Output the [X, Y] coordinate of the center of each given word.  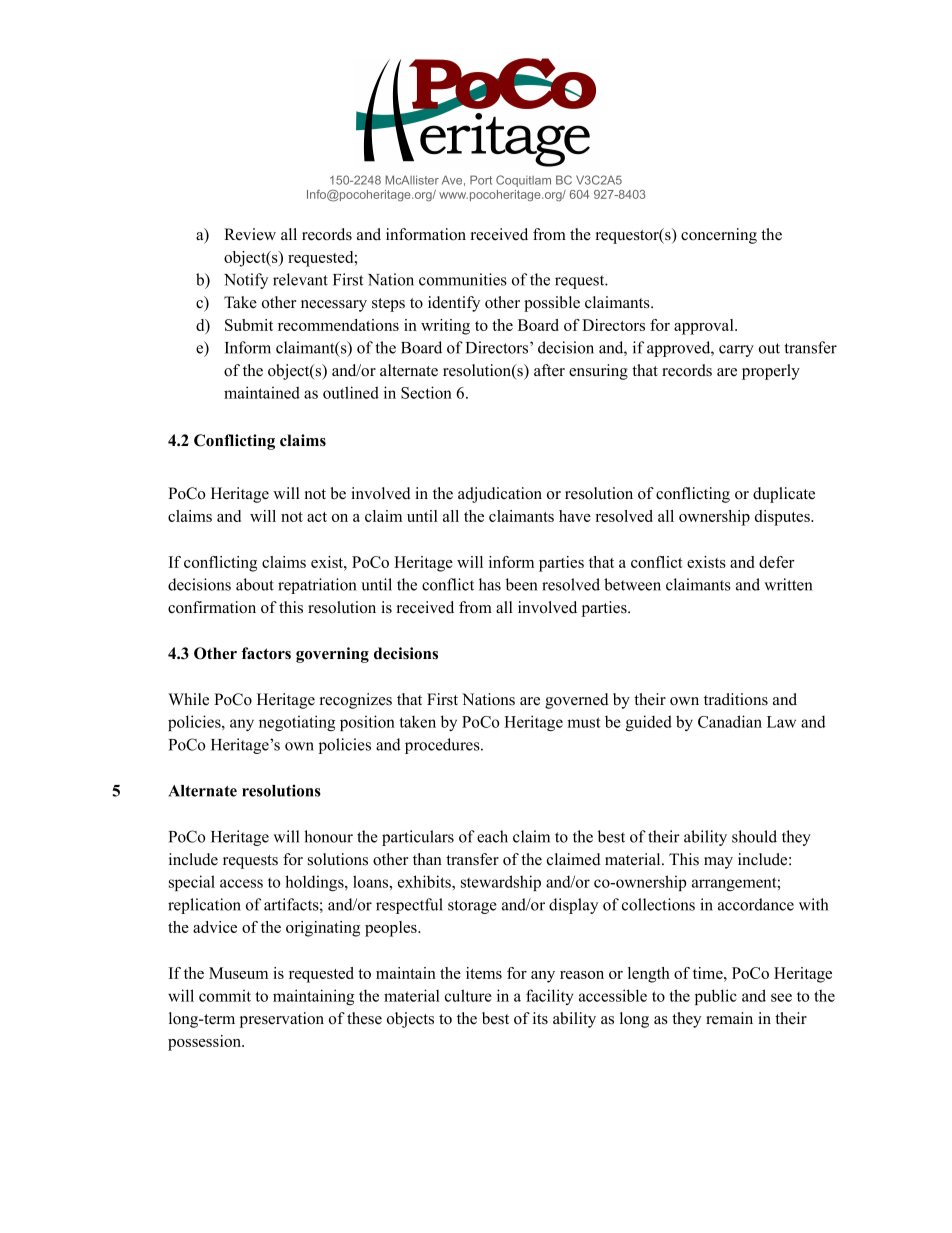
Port [481, 180]
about [255, 584]
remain [729, 1018]
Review [250, 234]
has [490, 584]
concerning [719, 236]
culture [468, 995]
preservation [282, 1020]
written [788, 584]
